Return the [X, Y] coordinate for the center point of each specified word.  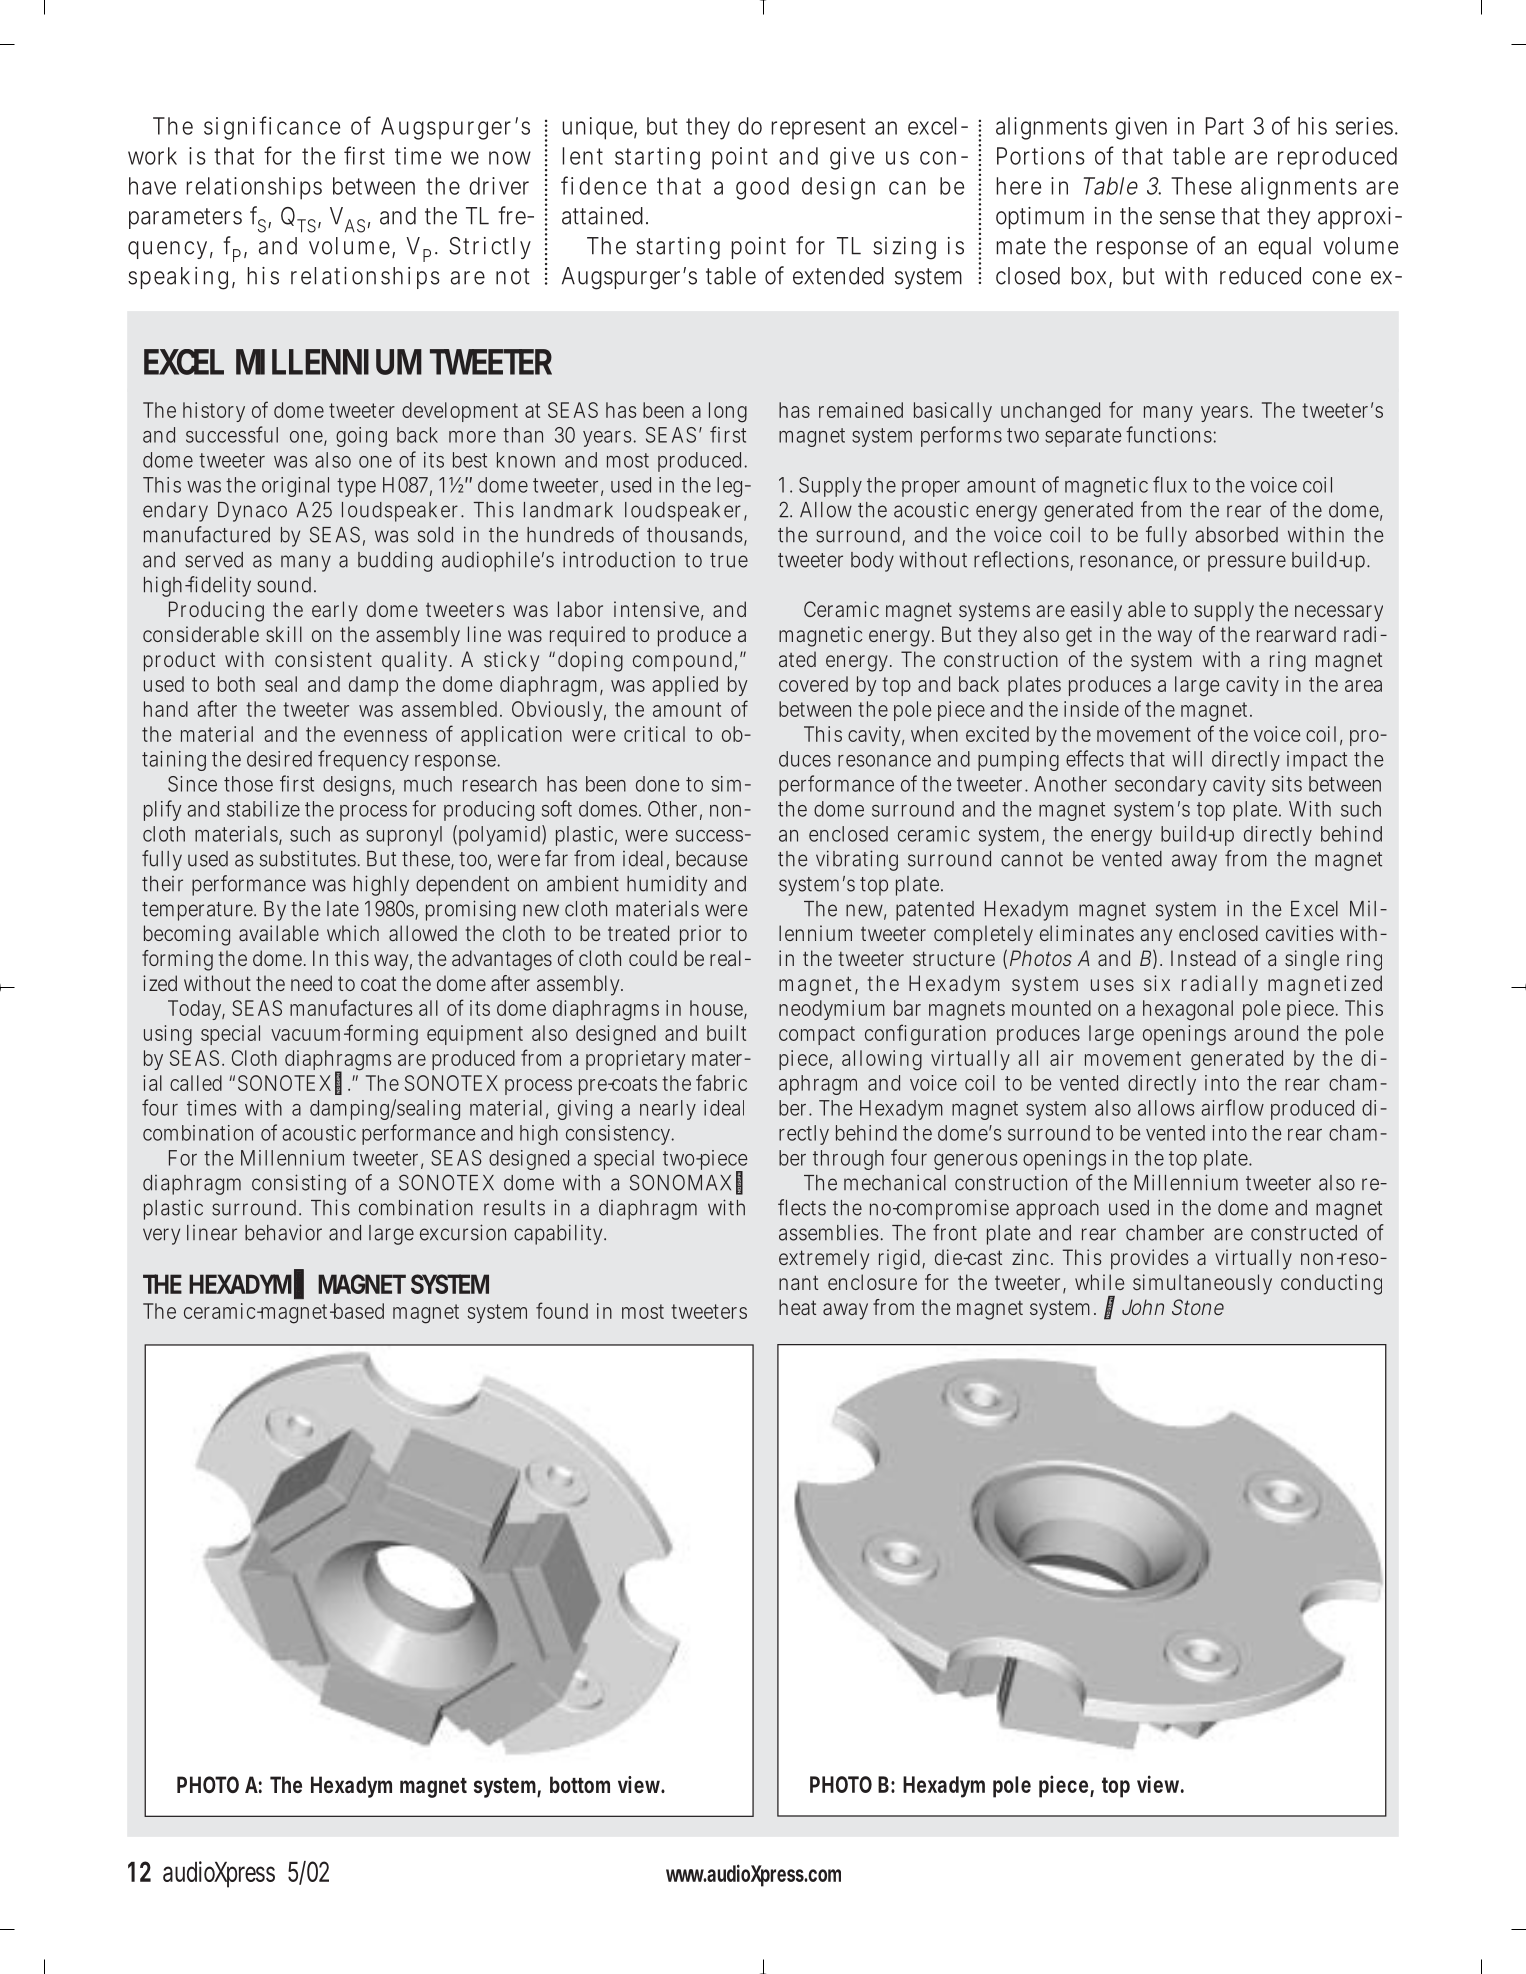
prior [700, 935]
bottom [580, 1784]
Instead [1203, 958]
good [762, 188]
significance [272, 128]
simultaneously [1202, 1284]
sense [1187, 218]
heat [797, 1307]
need [311, 983]
